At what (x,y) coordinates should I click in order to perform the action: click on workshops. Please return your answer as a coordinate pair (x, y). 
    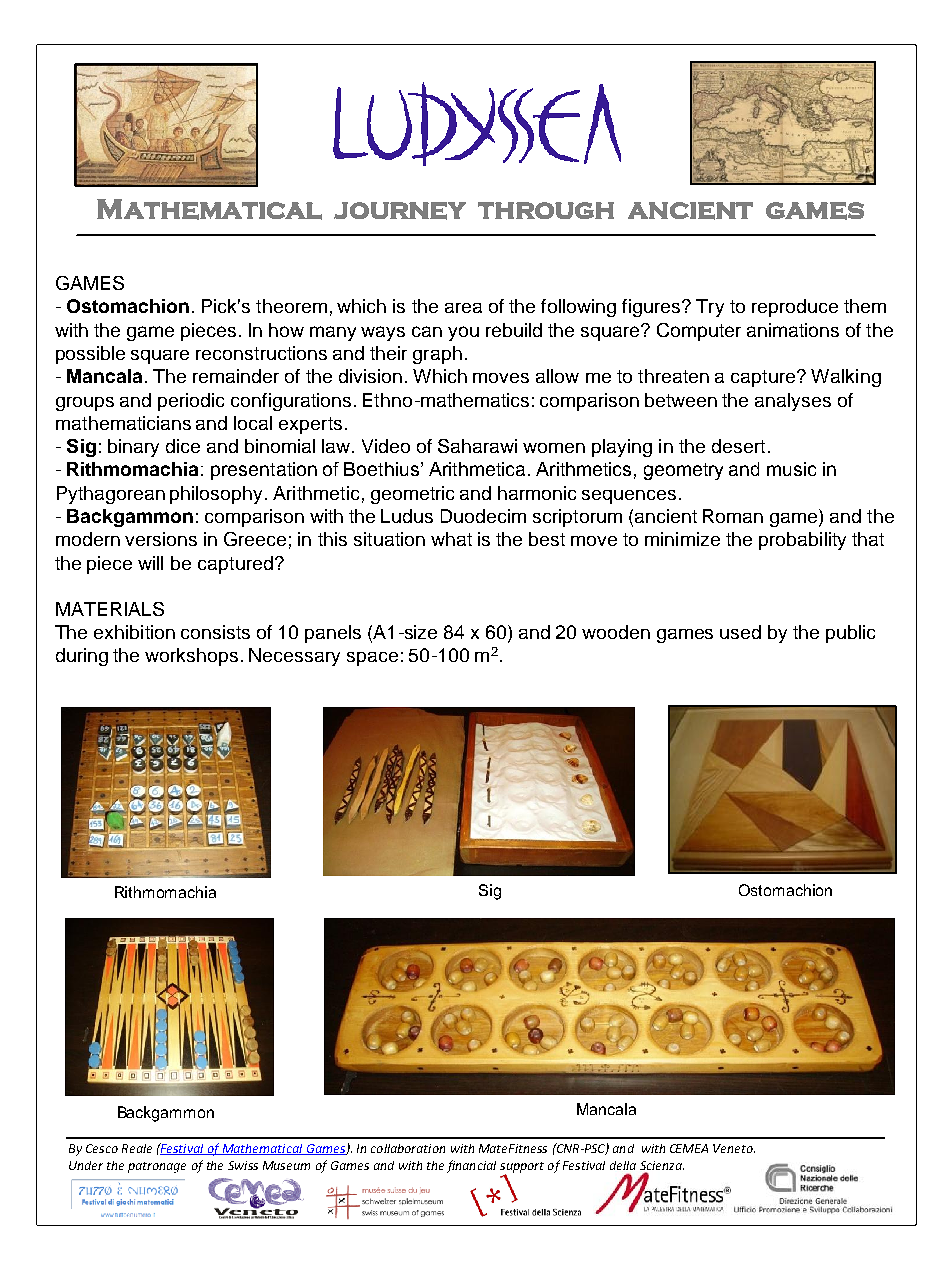
    Looking at the image, I should click on (191, 657).
